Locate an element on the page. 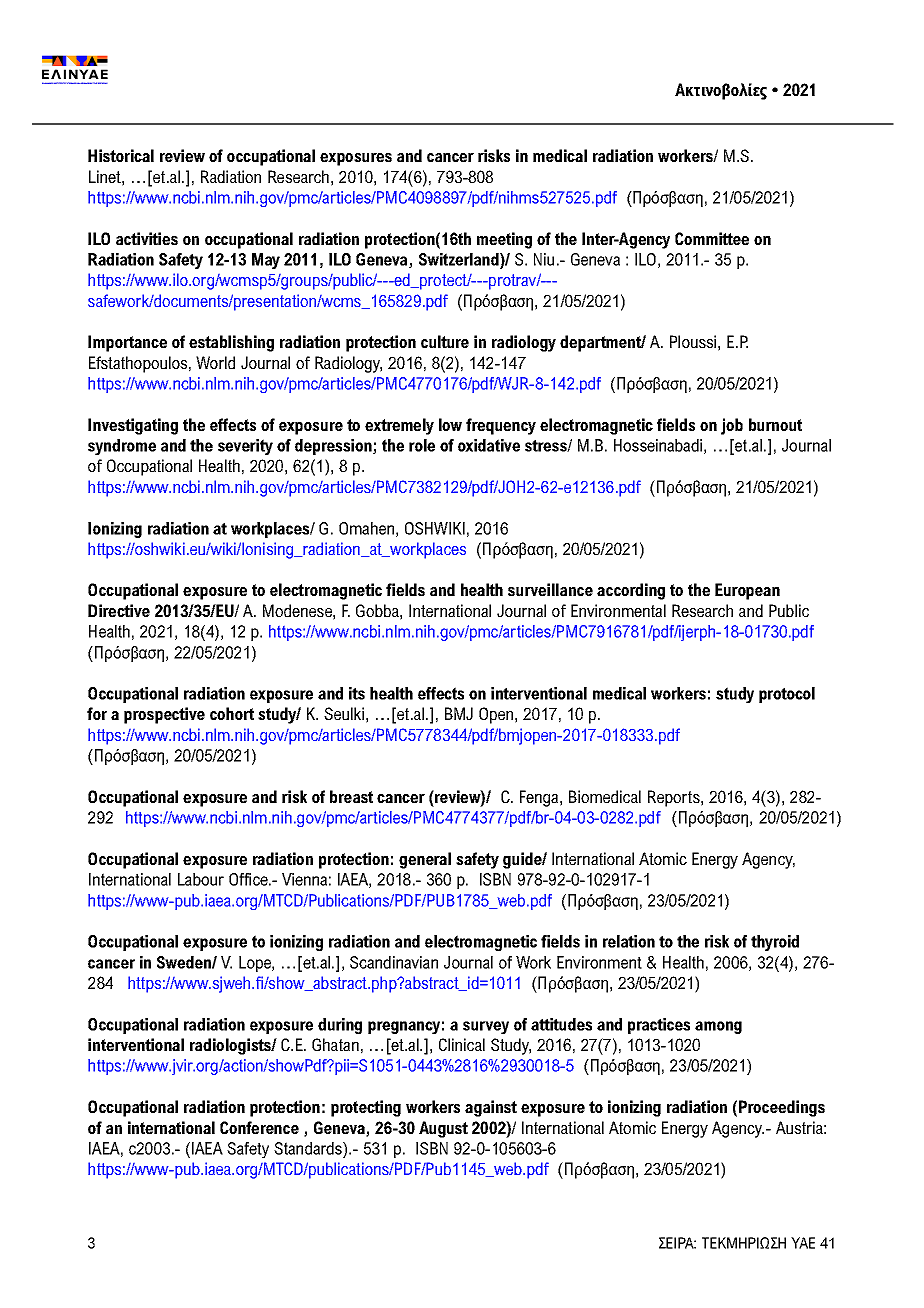 This page has height=1308, width=924. meeting is located at coordinates (504, 240).
